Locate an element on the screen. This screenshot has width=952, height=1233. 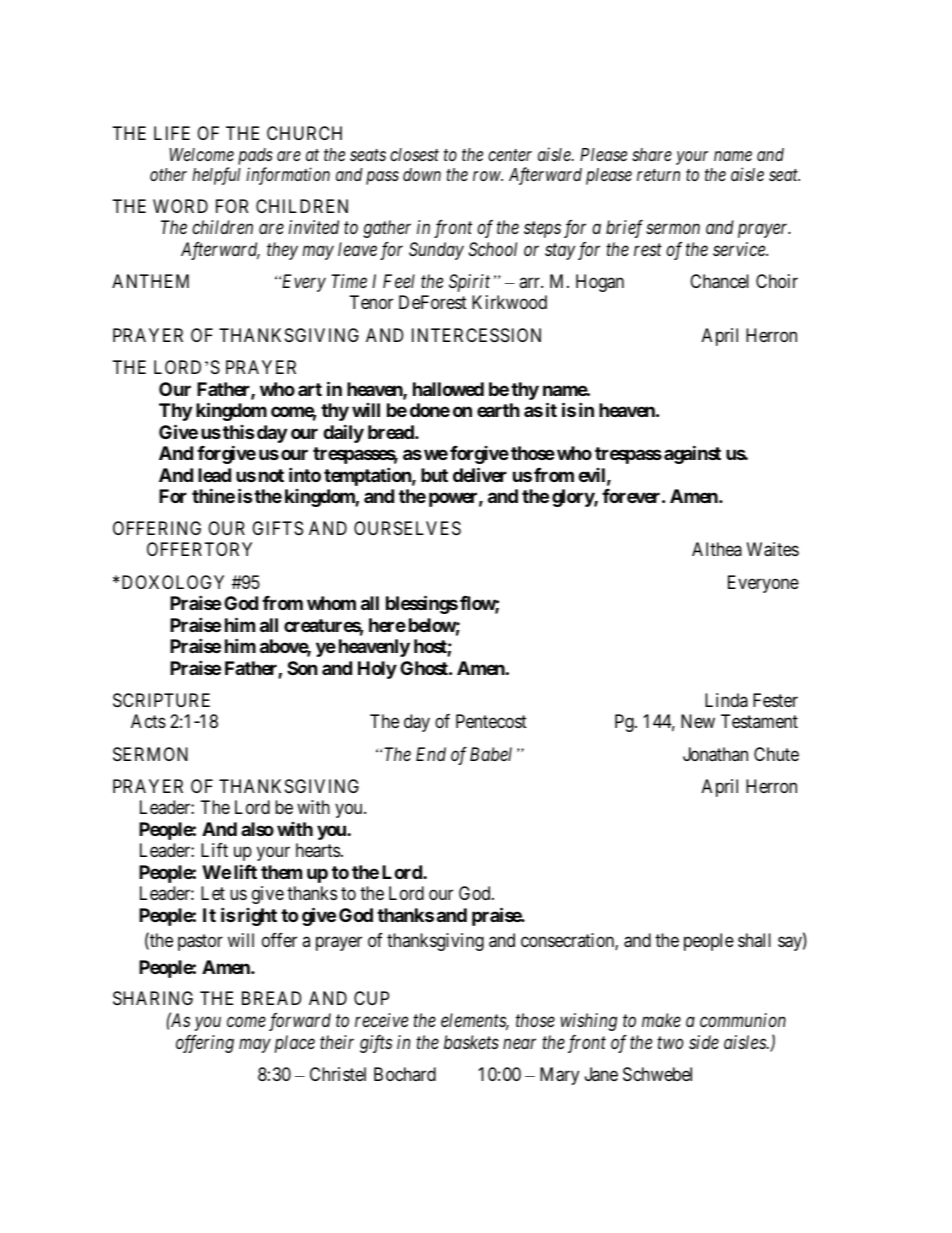
not is located at coordinates (271, 475).
